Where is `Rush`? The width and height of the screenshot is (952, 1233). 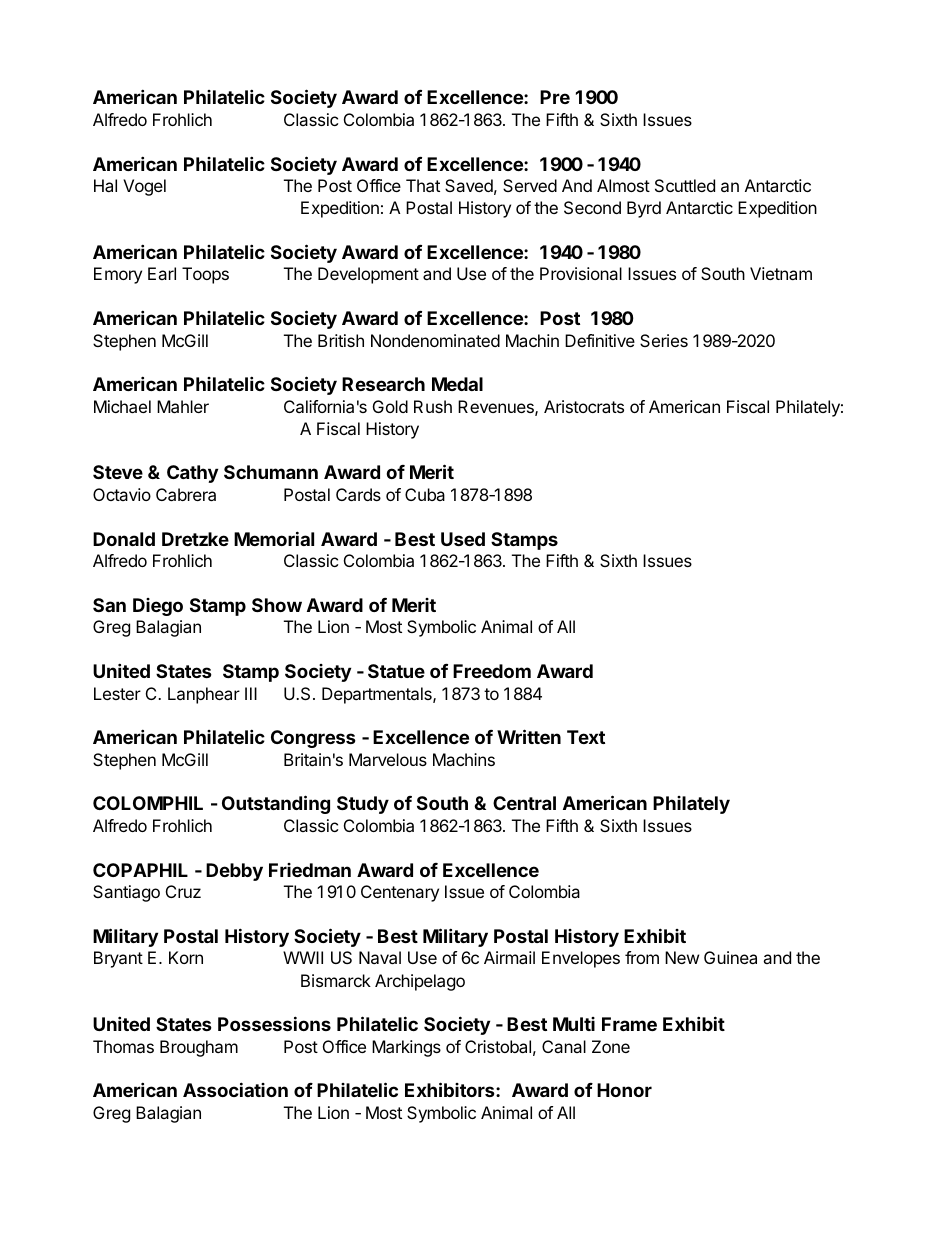 Rush is located at coordinates (433, 406).
